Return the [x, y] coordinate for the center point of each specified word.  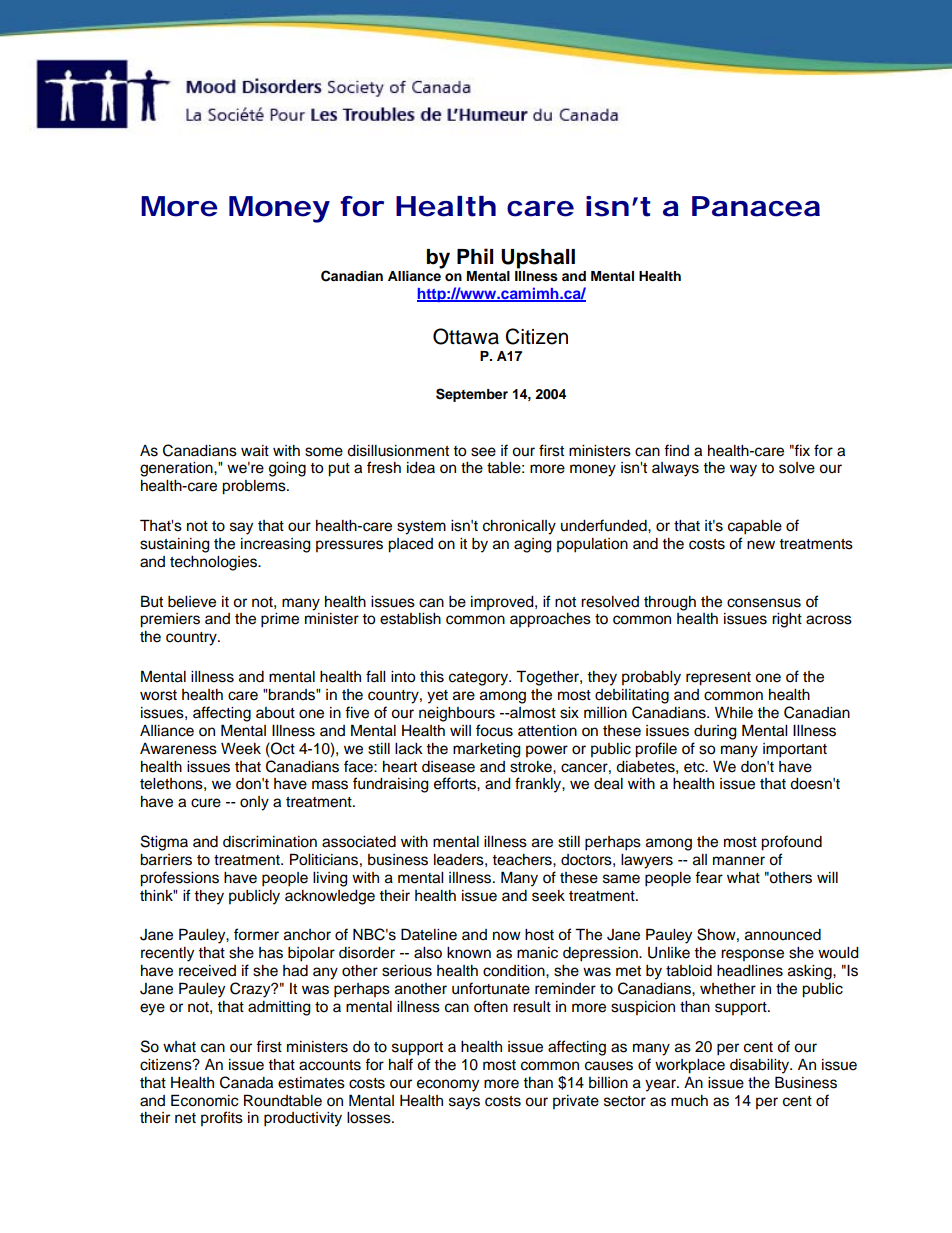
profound [791, 843]
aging [533, 545]
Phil [475, 256]
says [464, 1103]
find [676, 450]
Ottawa [466, 336]
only [254, 803]
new [761, 545]
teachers [523, 860]
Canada [246, 1082]
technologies [214, 563]
